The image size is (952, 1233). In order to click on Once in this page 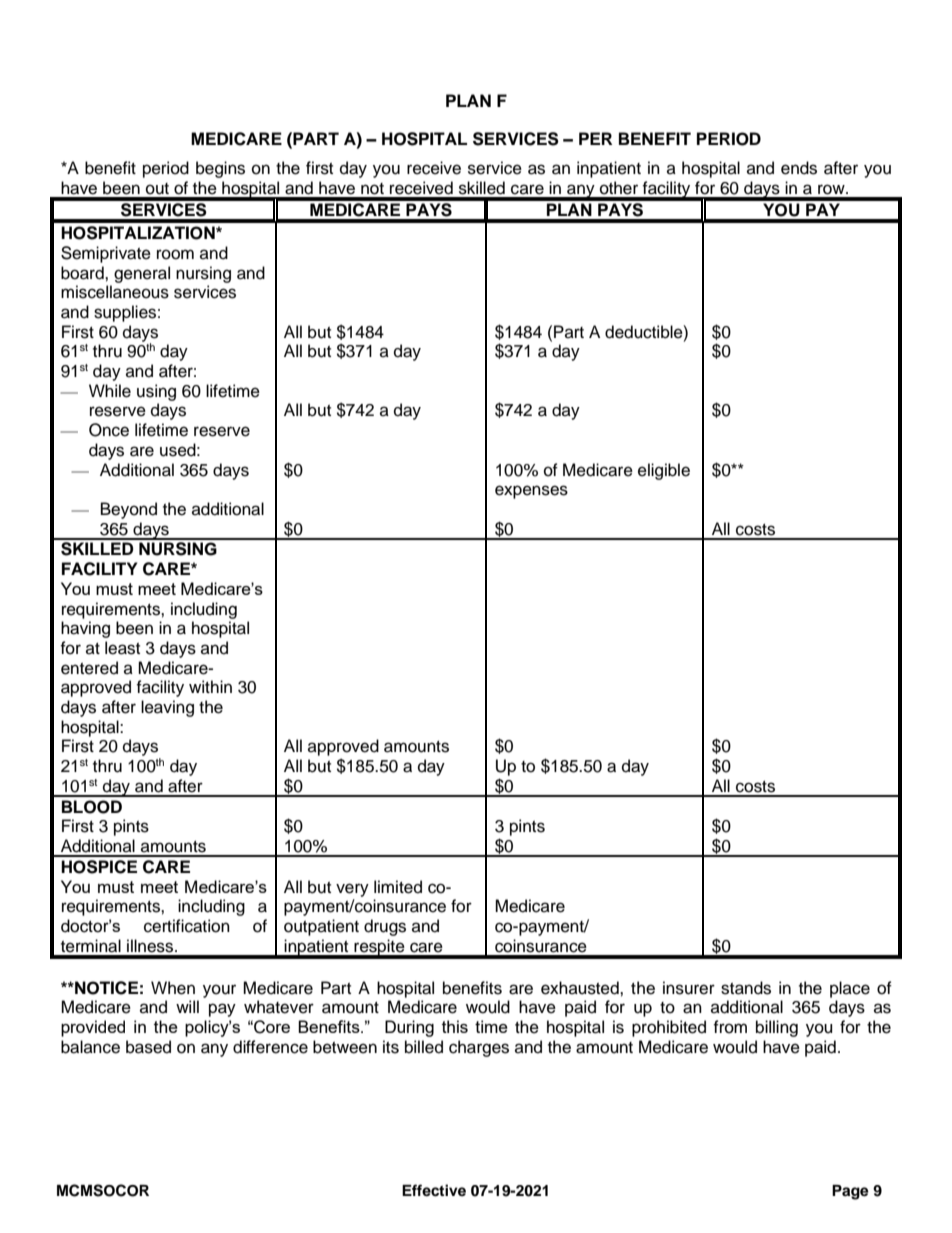, I will do `click(109, 430)`.
